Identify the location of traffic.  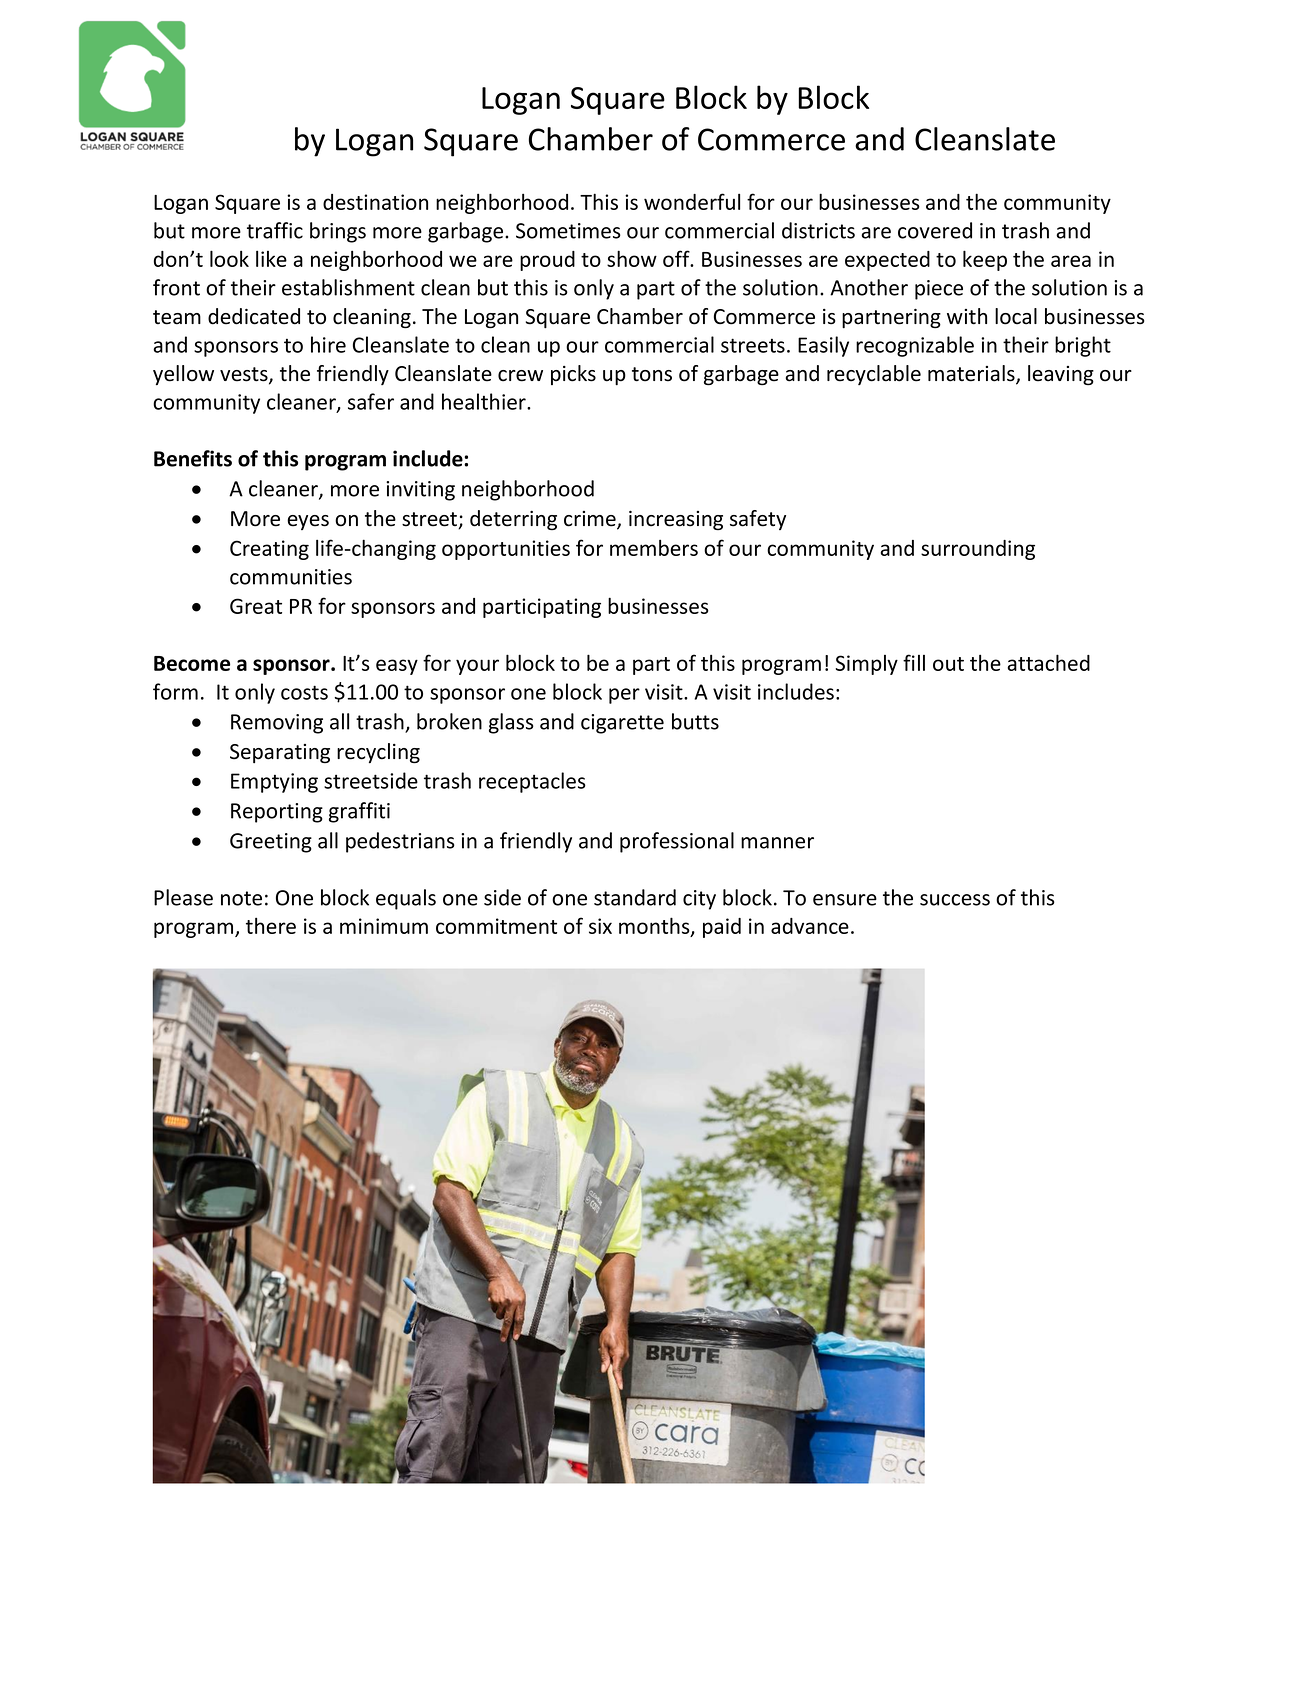
(275, 230).
